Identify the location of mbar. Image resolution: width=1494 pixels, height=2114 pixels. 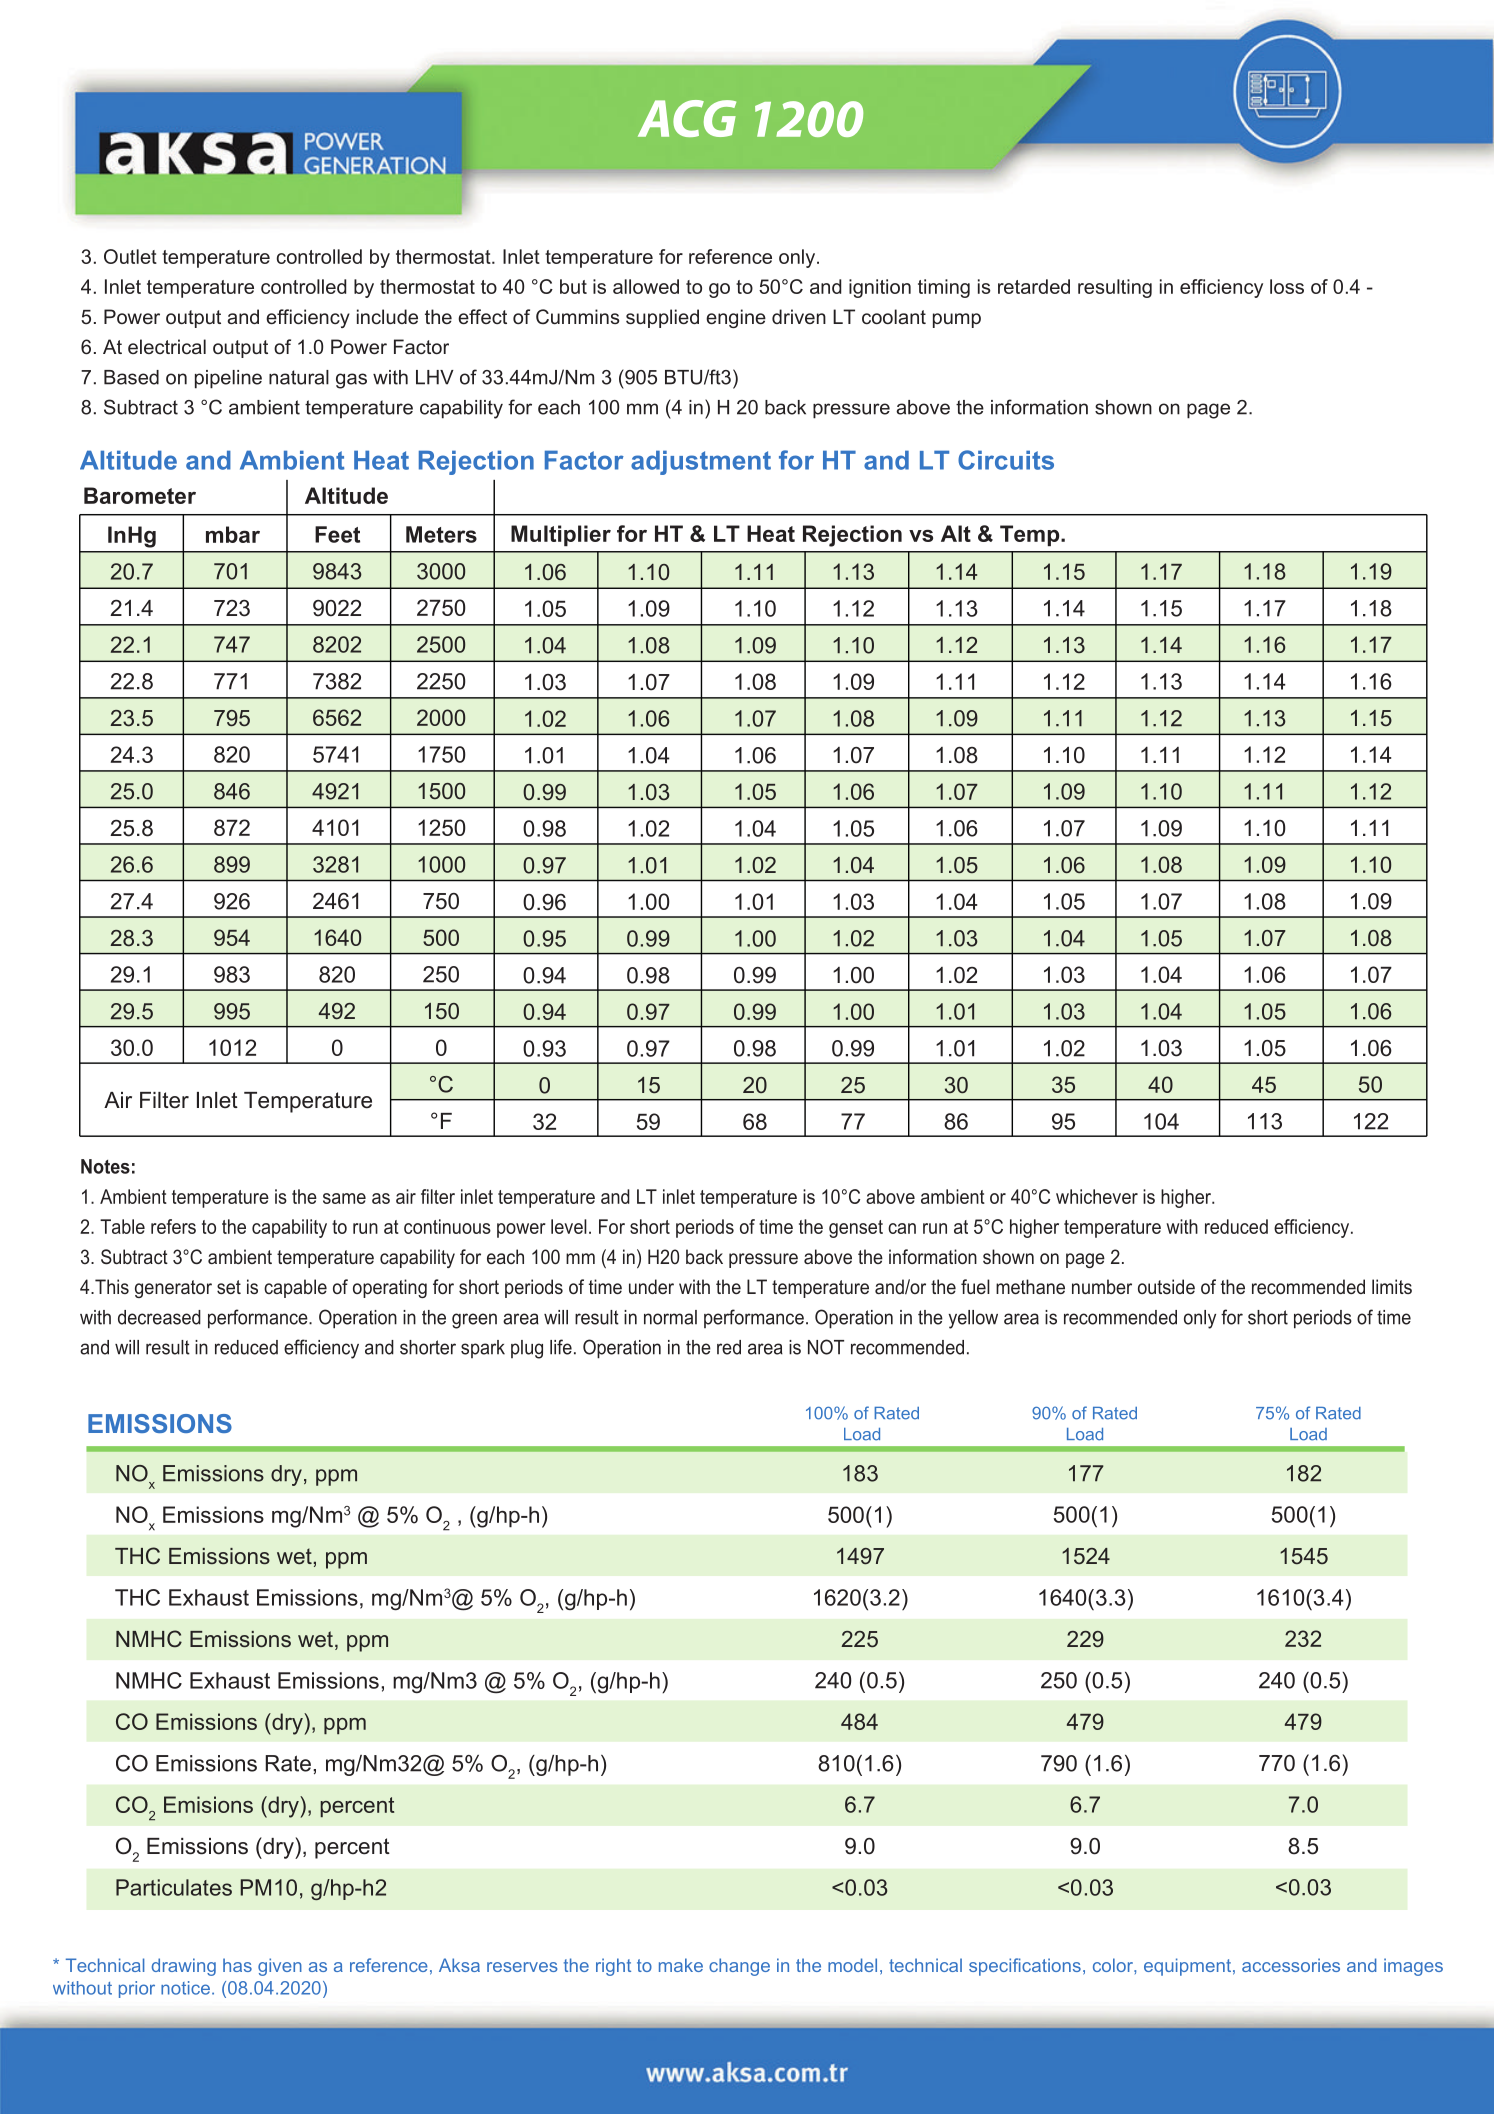
(233, 534).
